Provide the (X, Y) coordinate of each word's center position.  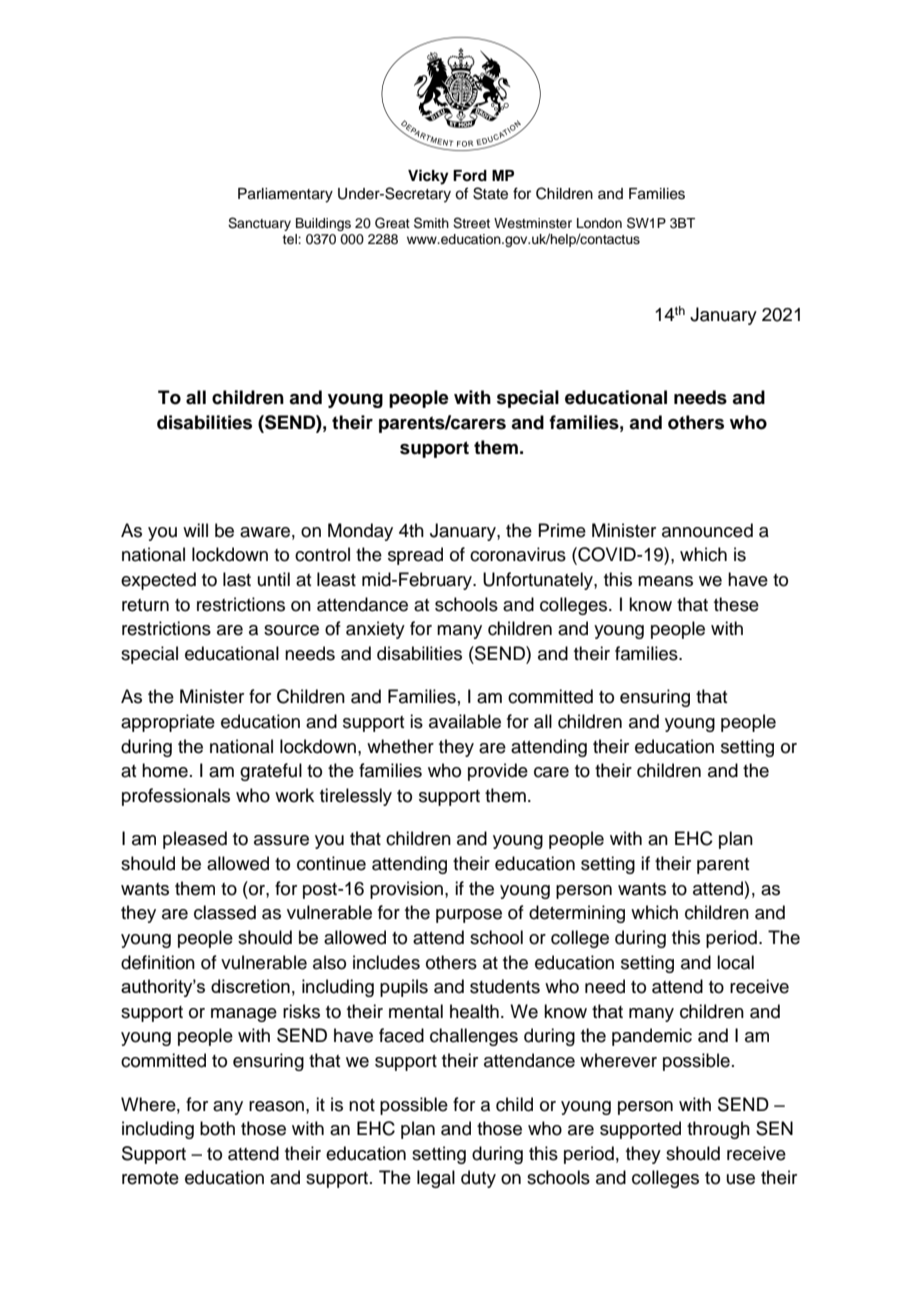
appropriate (168, 723)
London (599, 223)
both (217, 1128)
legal (436, 1179)
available (465, 721)
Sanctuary (259, 224)
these (736, 604)
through (718, 1130)
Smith (431, 223)
